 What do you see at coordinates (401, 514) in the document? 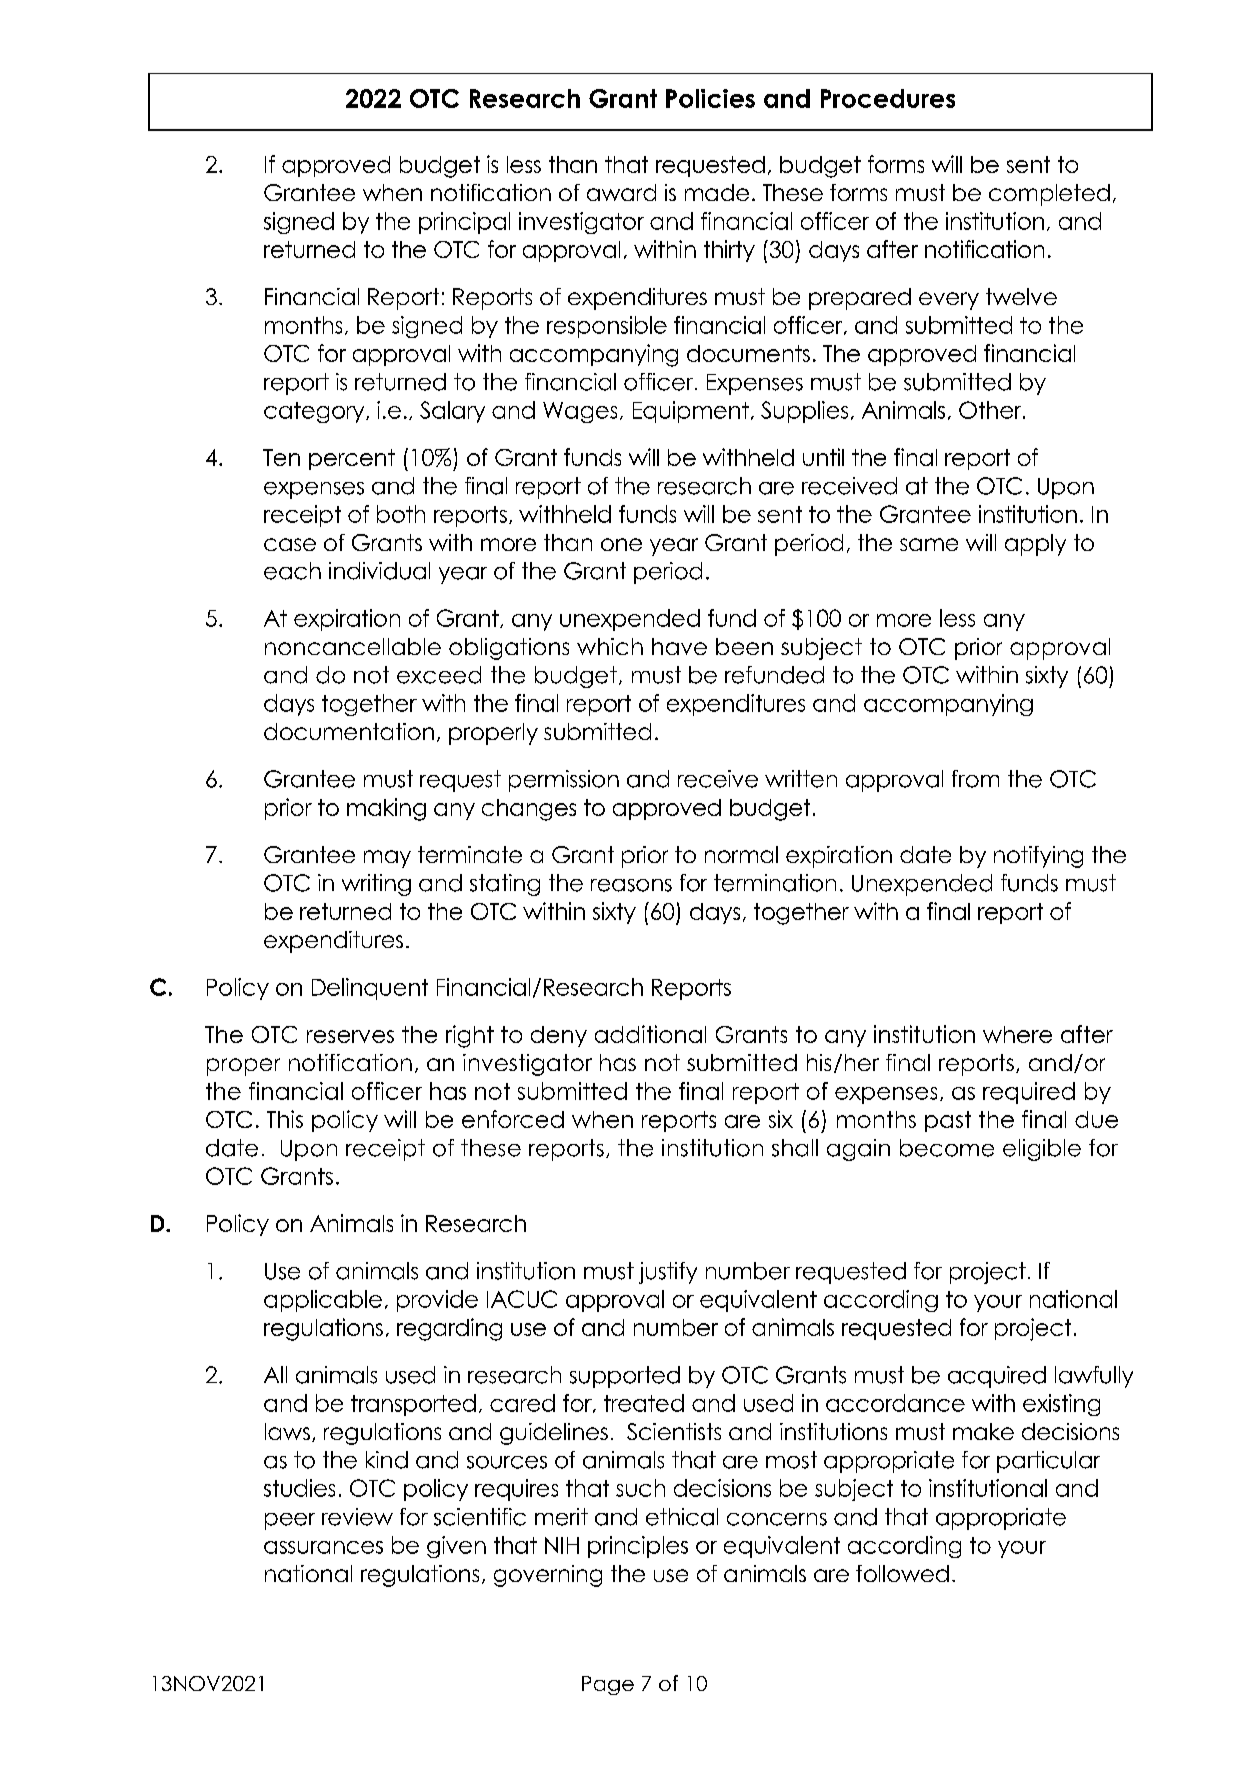
I see `both` at bounding box center [401, 514].
